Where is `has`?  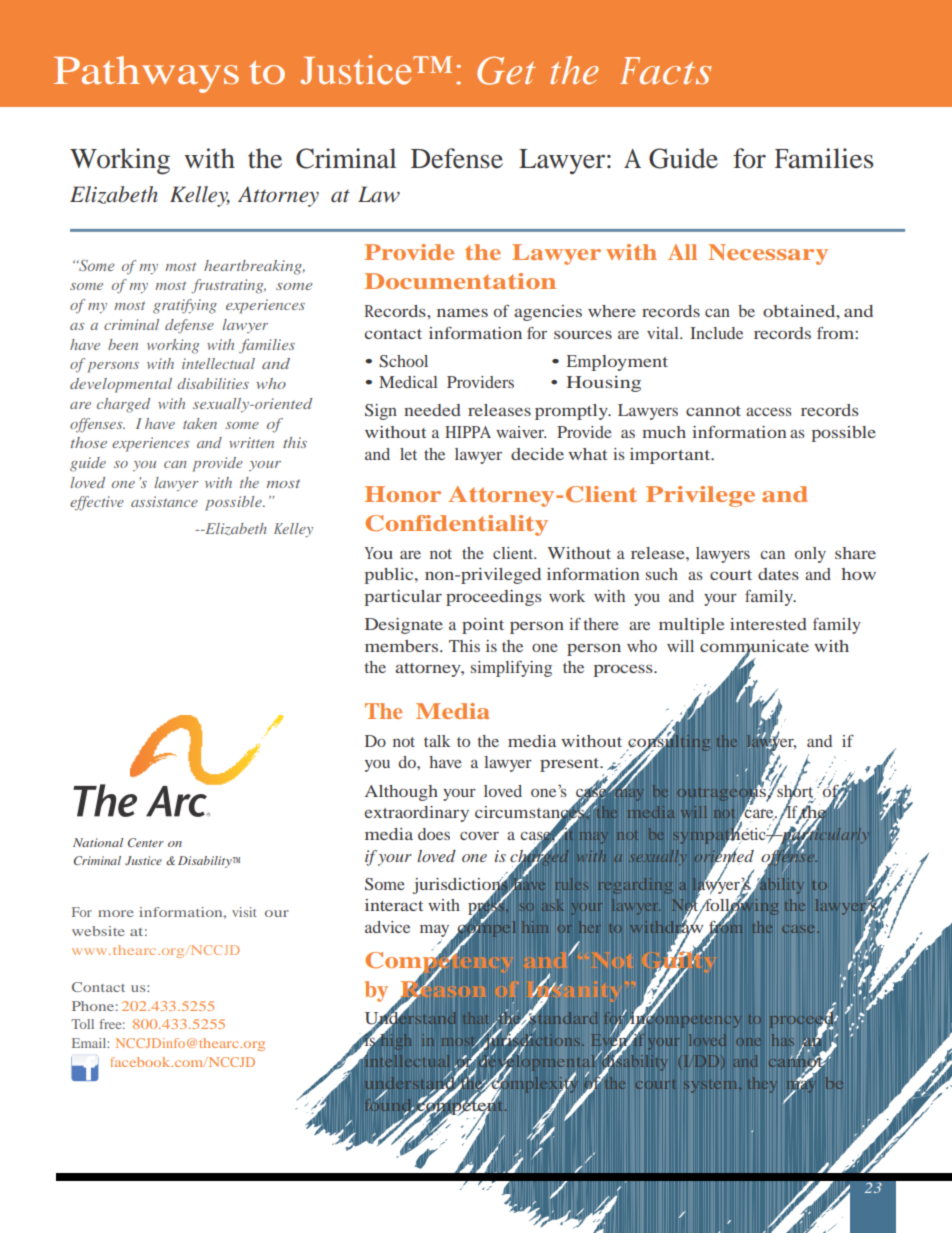 has is located at coordinates (783, 1040).
